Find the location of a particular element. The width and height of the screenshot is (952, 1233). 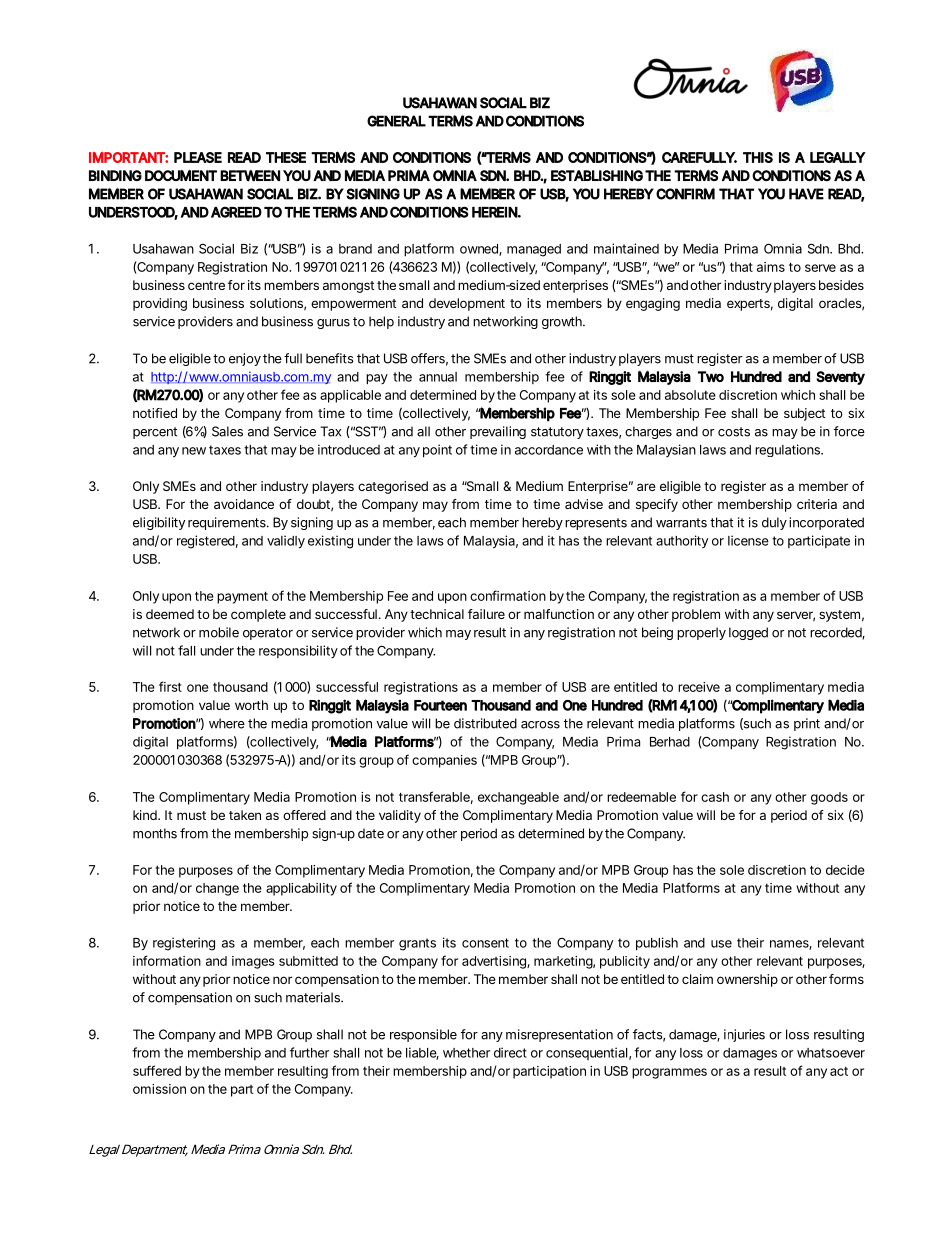

regulations is located at coordinates (788, 450).
